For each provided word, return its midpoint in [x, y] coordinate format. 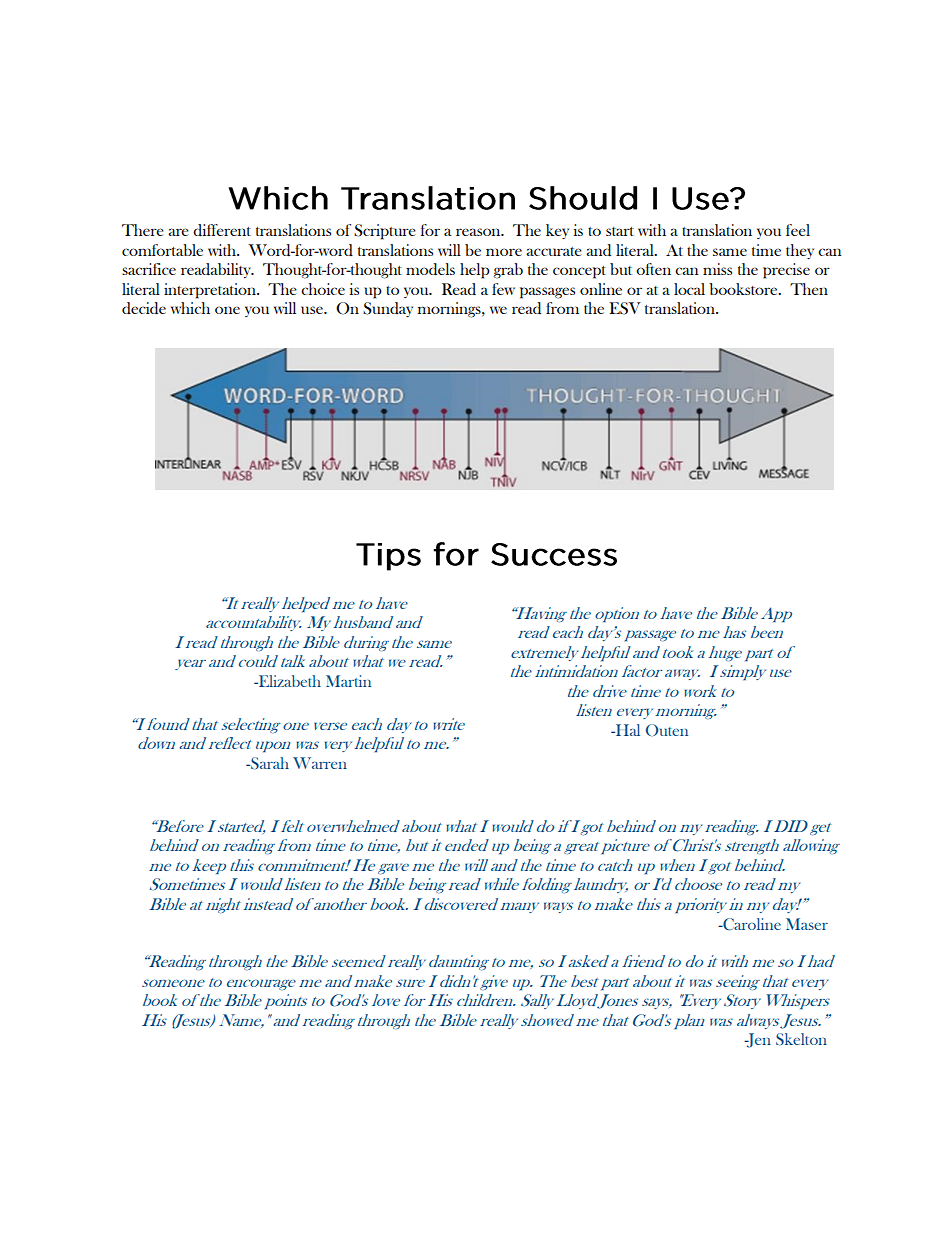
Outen [667, 730]
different [222, 230]
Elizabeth [288, 681]
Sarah [269, 763]
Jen [757, 1040]
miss [717, 269]
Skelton [801, 1039]
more [504, 252]
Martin [348, 681]
